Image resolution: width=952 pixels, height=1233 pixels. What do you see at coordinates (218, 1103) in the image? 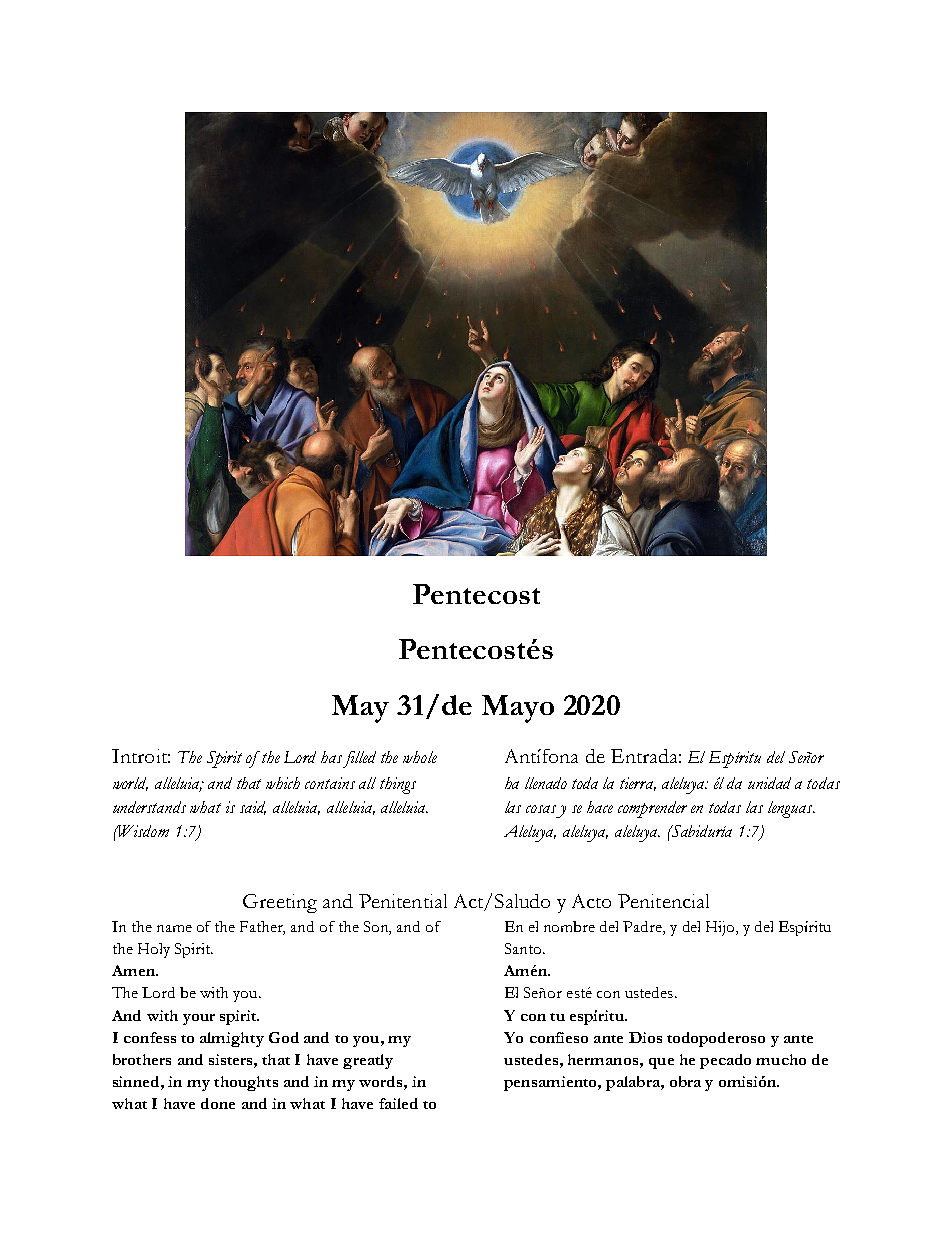
I see `done` at bounding box center [218, 1103].
